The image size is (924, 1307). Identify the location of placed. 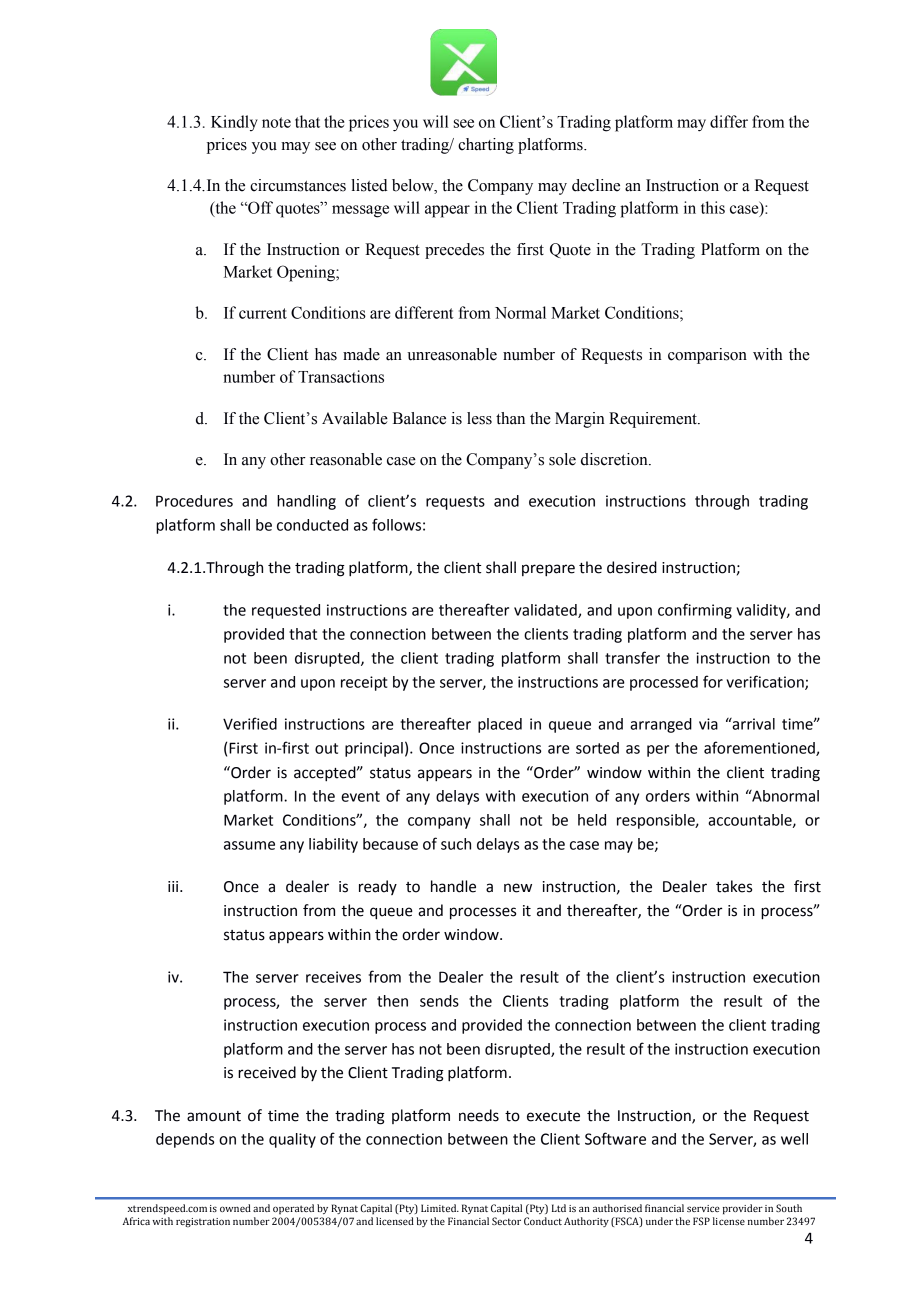
(500, 725).
